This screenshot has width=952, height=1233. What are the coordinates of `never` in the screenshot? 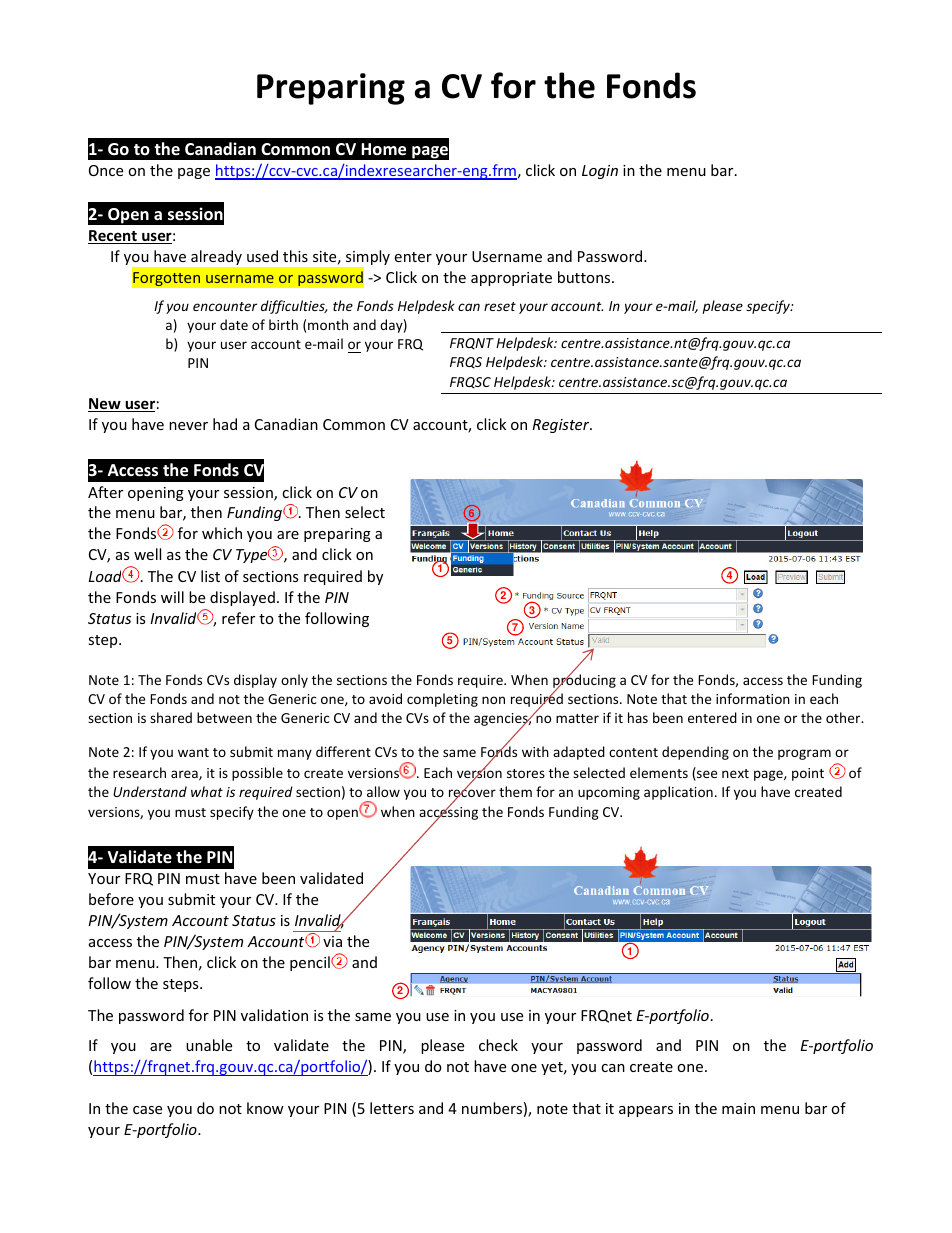 It's located at (188, 426).
